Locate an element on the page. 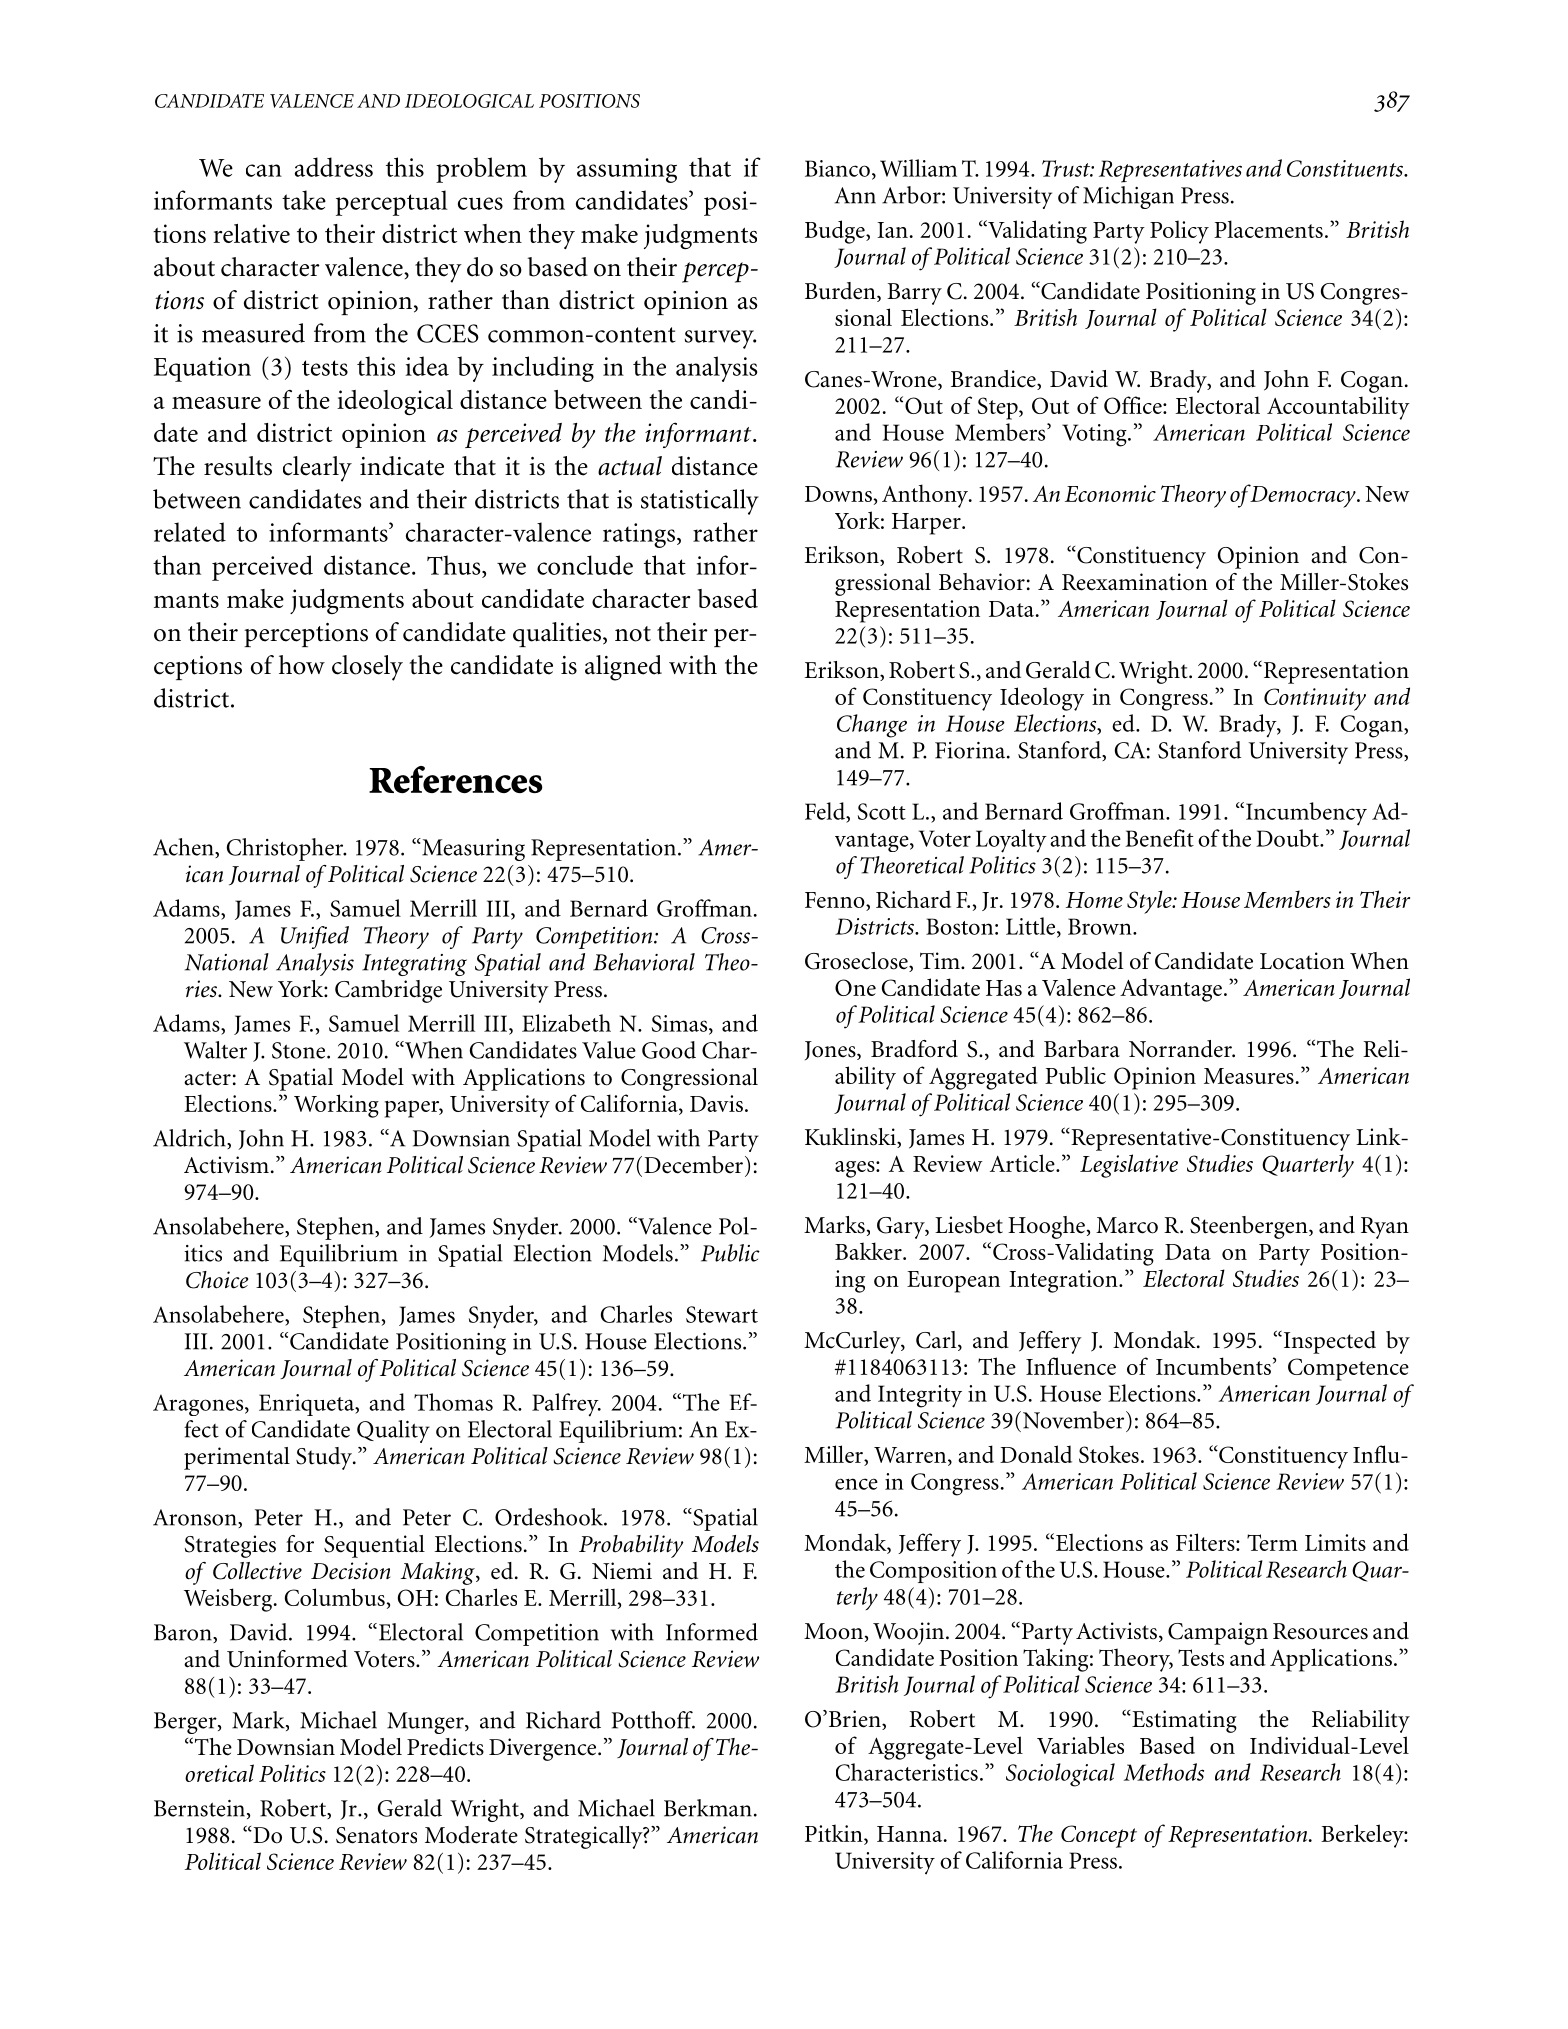 The width and height of the document is (1568, 2029). Cambridge is located at coordinates (388, 991).
